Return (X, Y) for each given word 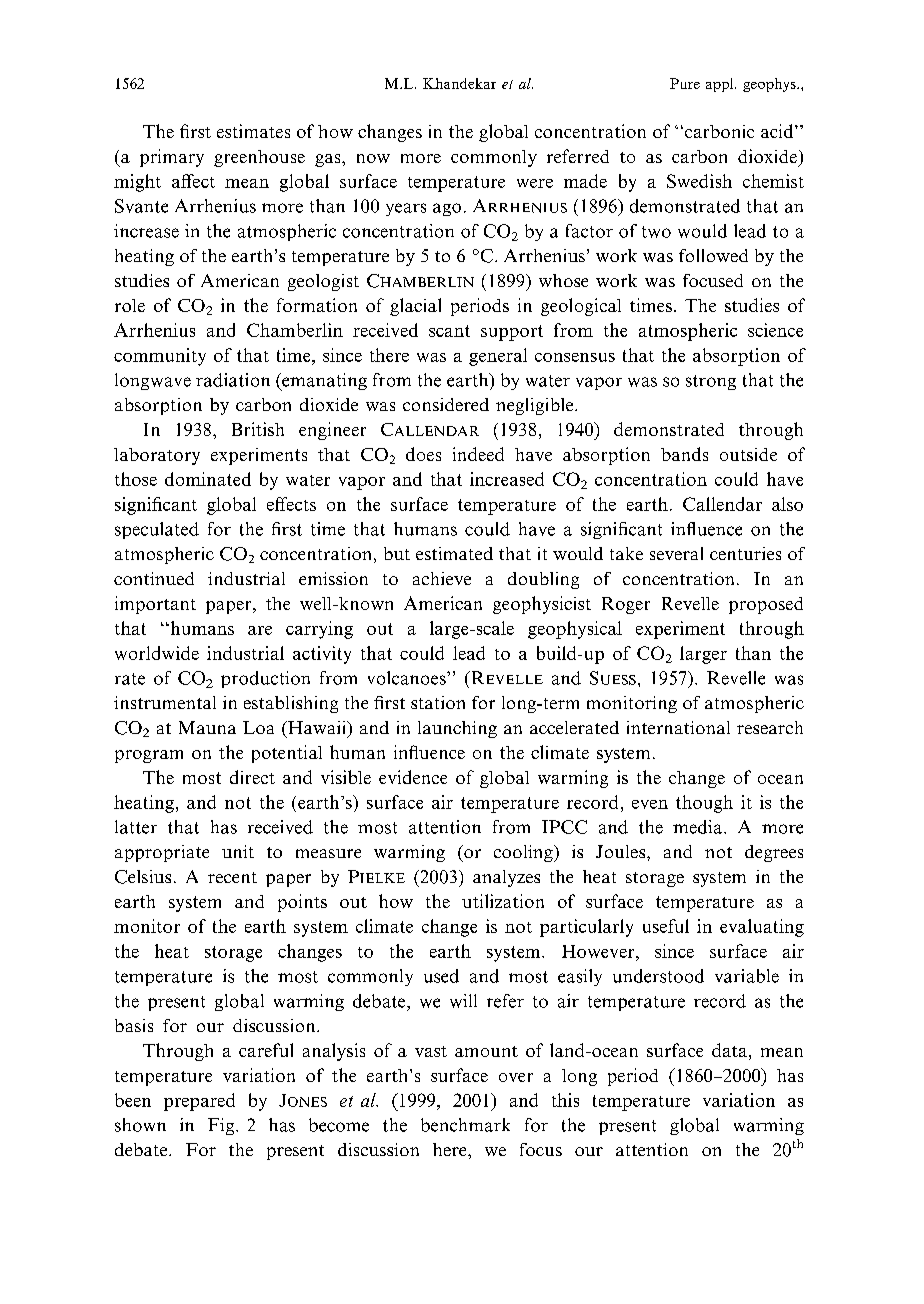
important (155, 605)
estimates (253, 131)
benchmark (465, 1125)
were (535, 183)
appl (721, 85)
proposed (766, 605)
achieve (442, 578)
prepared (199, 1102)
